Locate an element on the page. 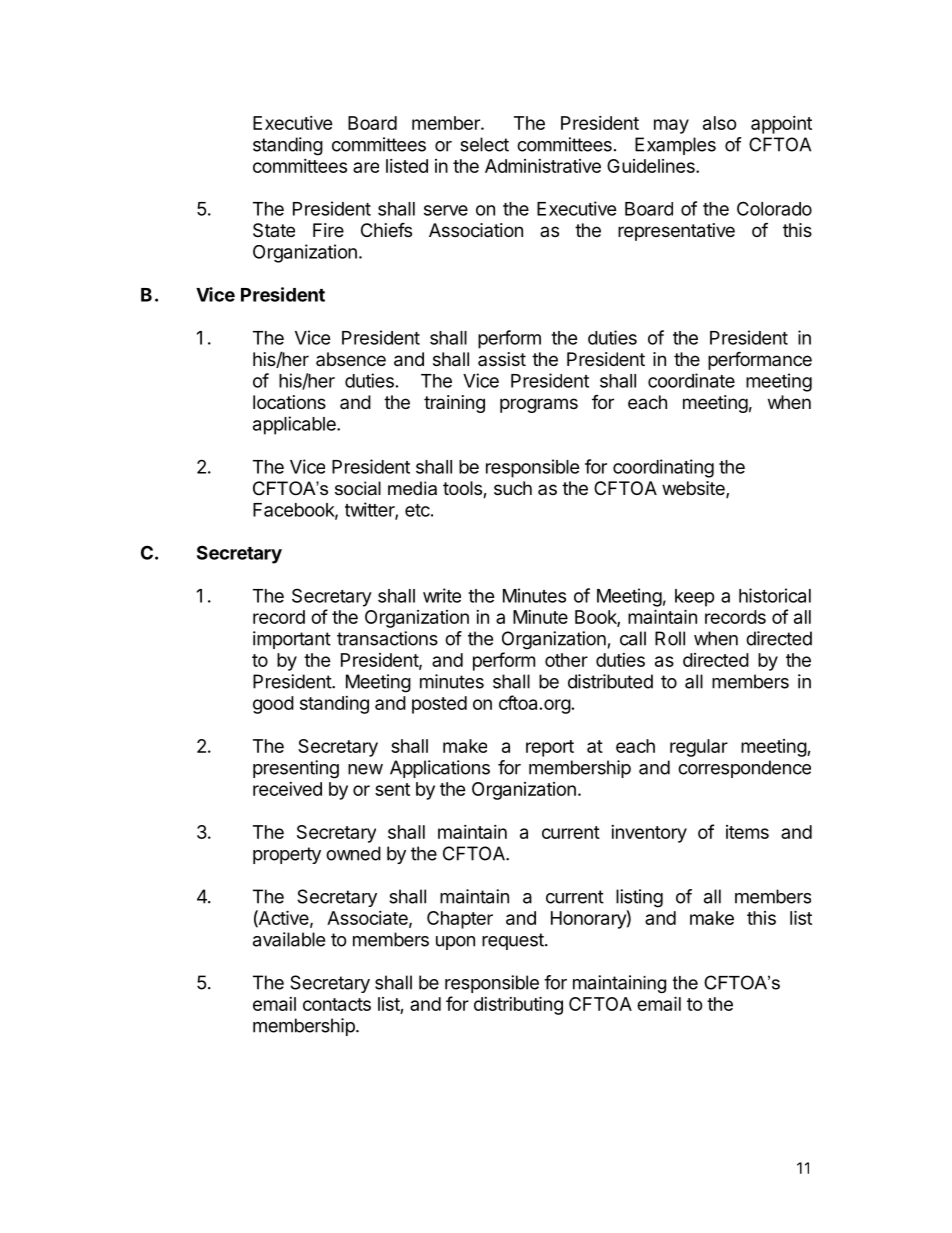 Image resolution: width=952 pixels, height=1233 pixels. regular is located at coordinates (699, 748).
